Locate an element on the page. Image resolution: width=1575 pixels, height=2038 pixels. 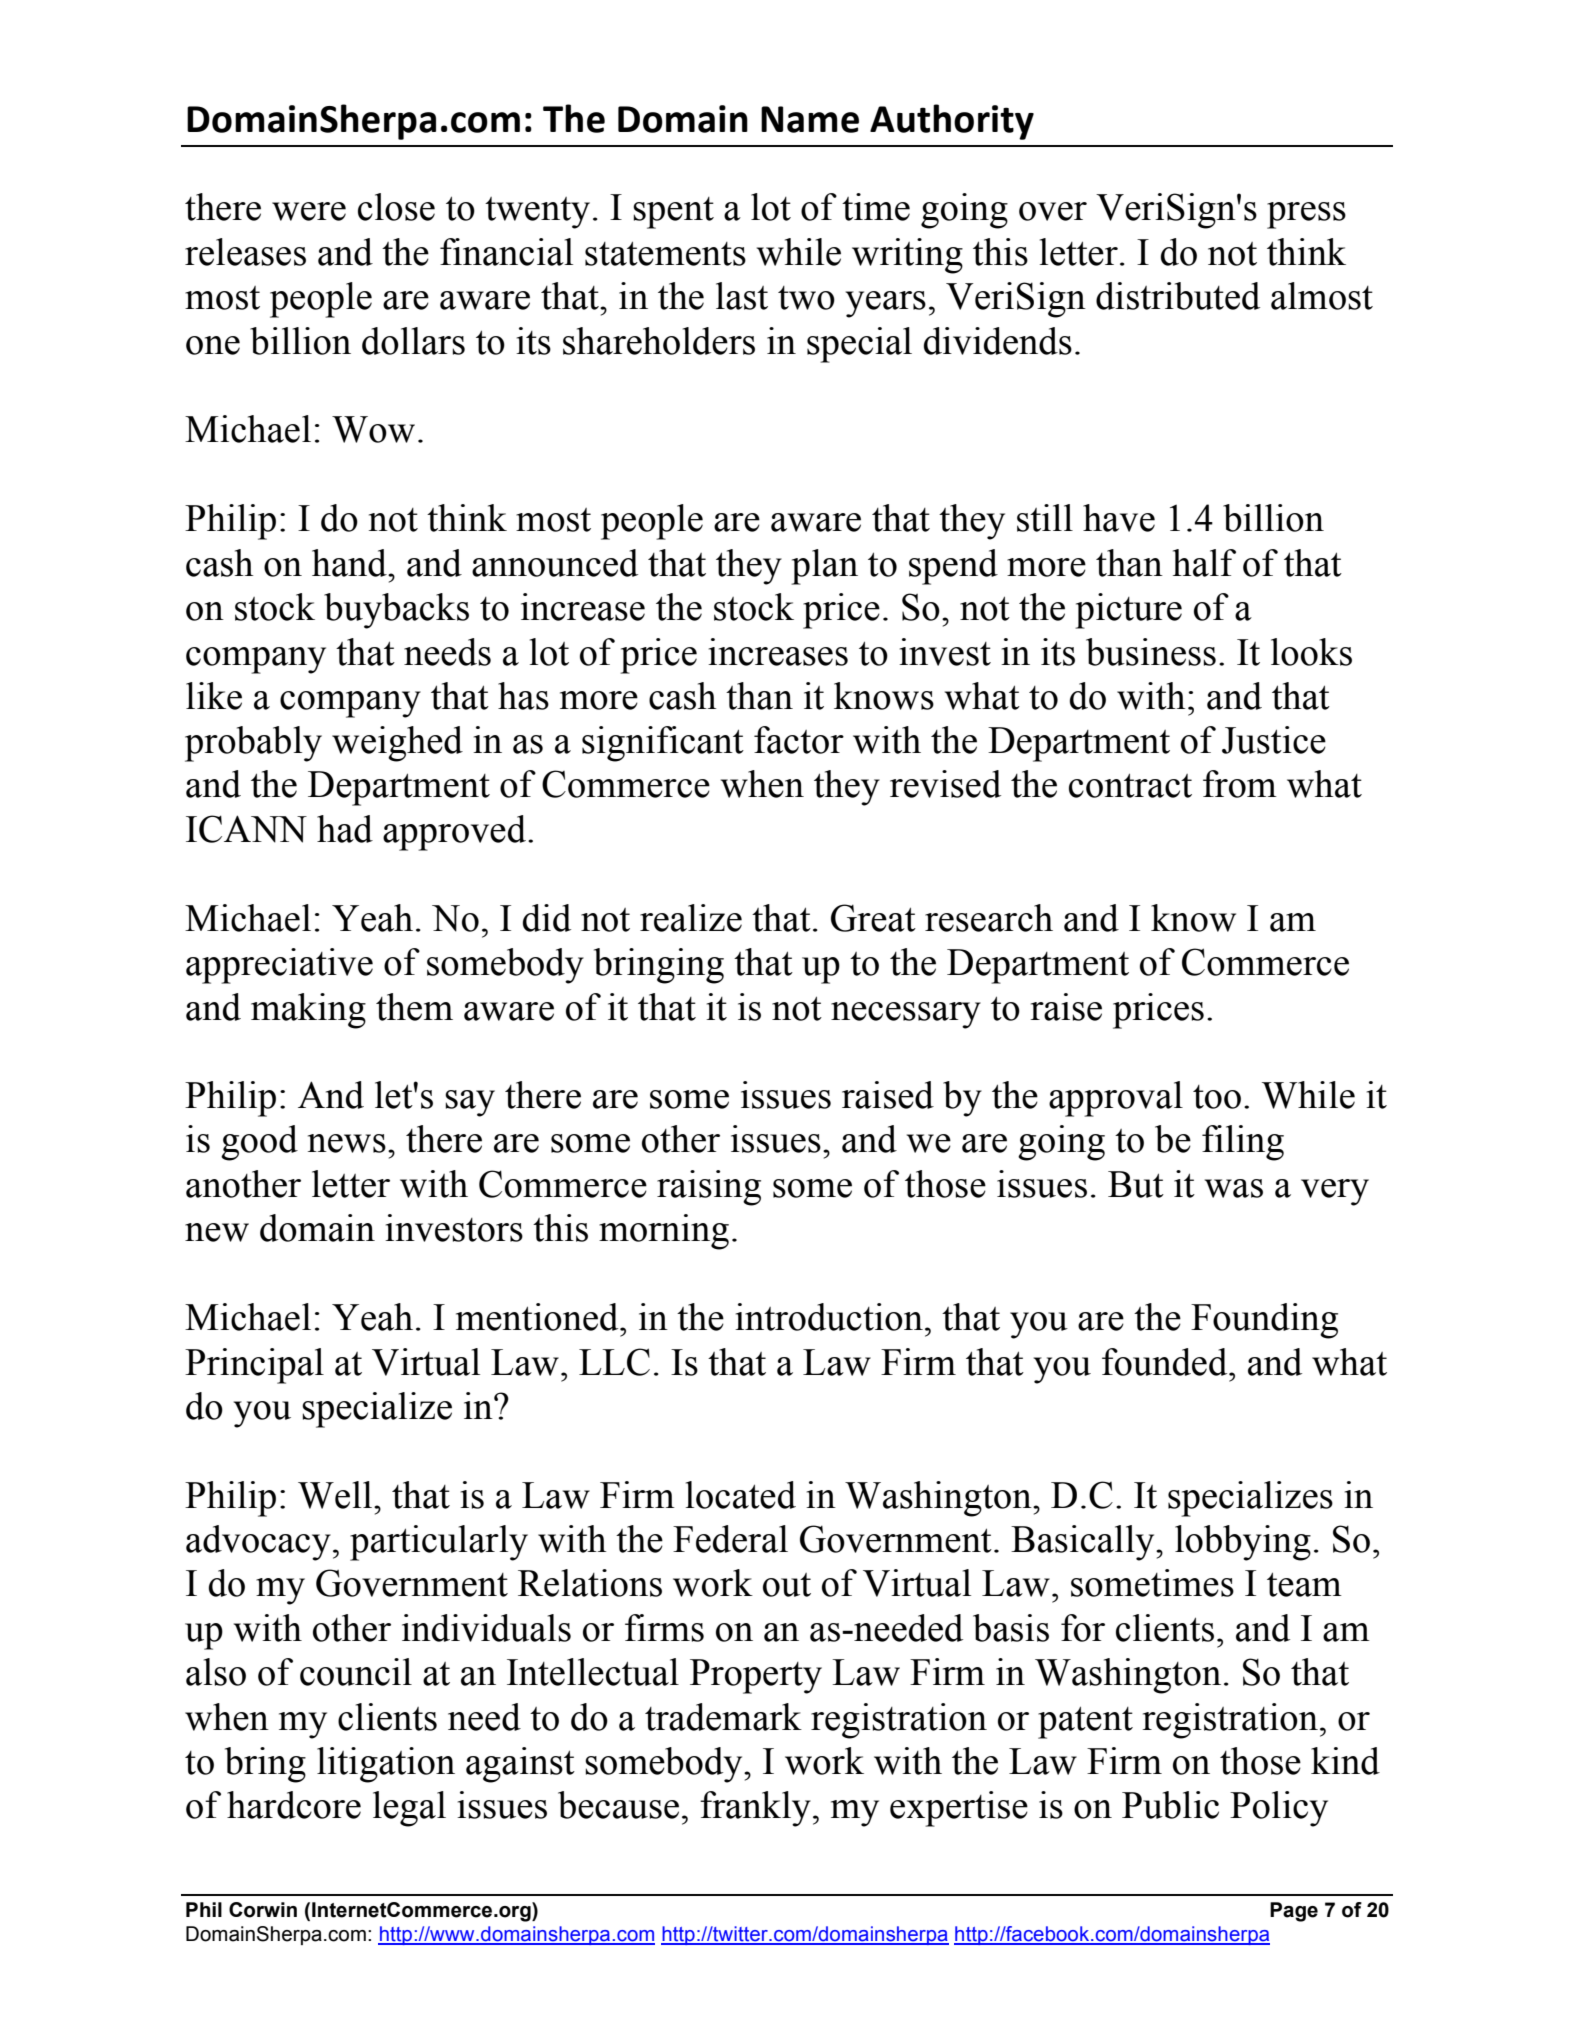
frankly is located at coordinates (755, 1809).
